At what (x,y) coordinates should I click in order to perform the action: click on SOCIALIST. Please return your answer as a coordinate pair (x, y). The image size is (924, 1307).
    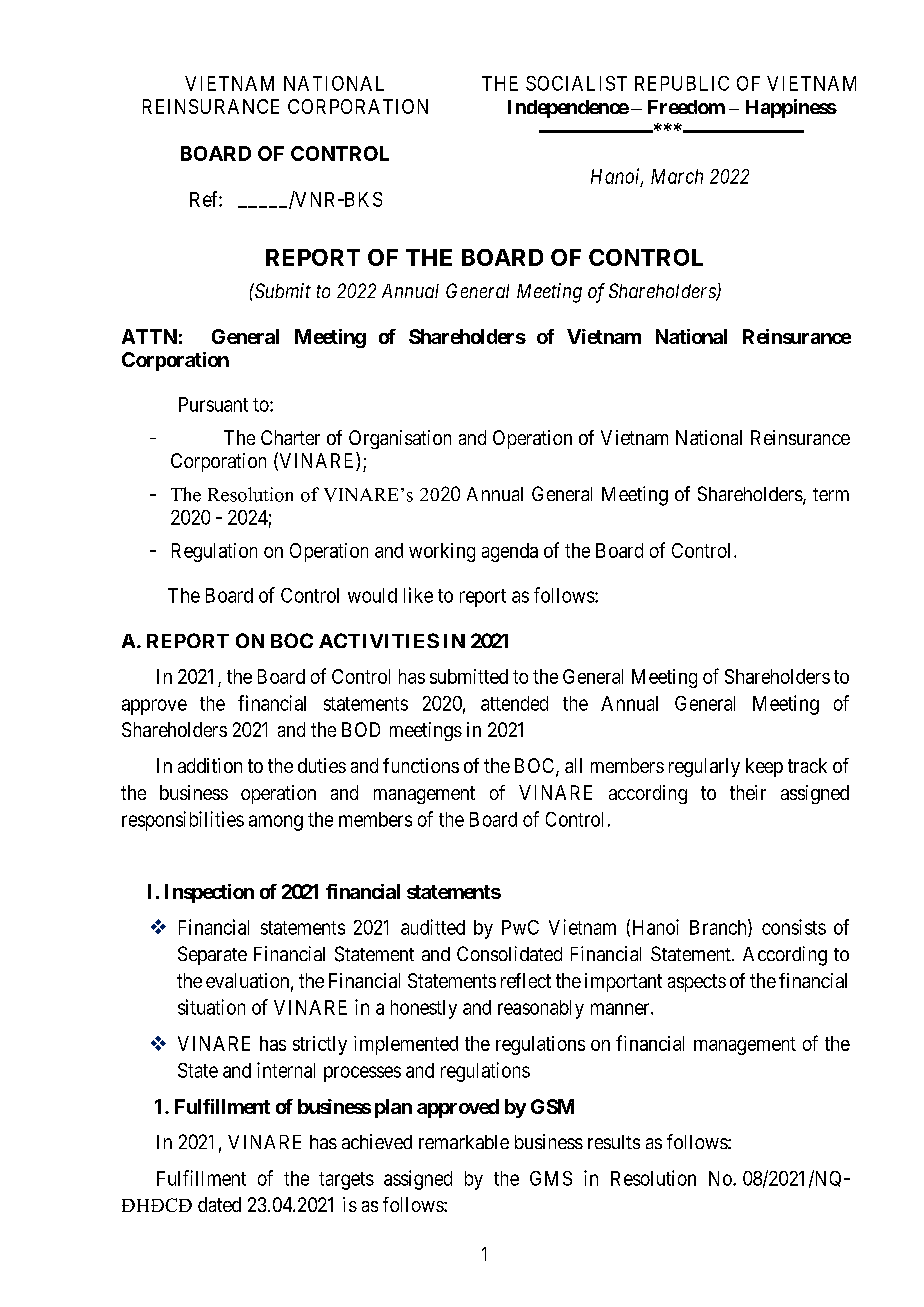
    Looking at the image, I should click on (576, 83).
